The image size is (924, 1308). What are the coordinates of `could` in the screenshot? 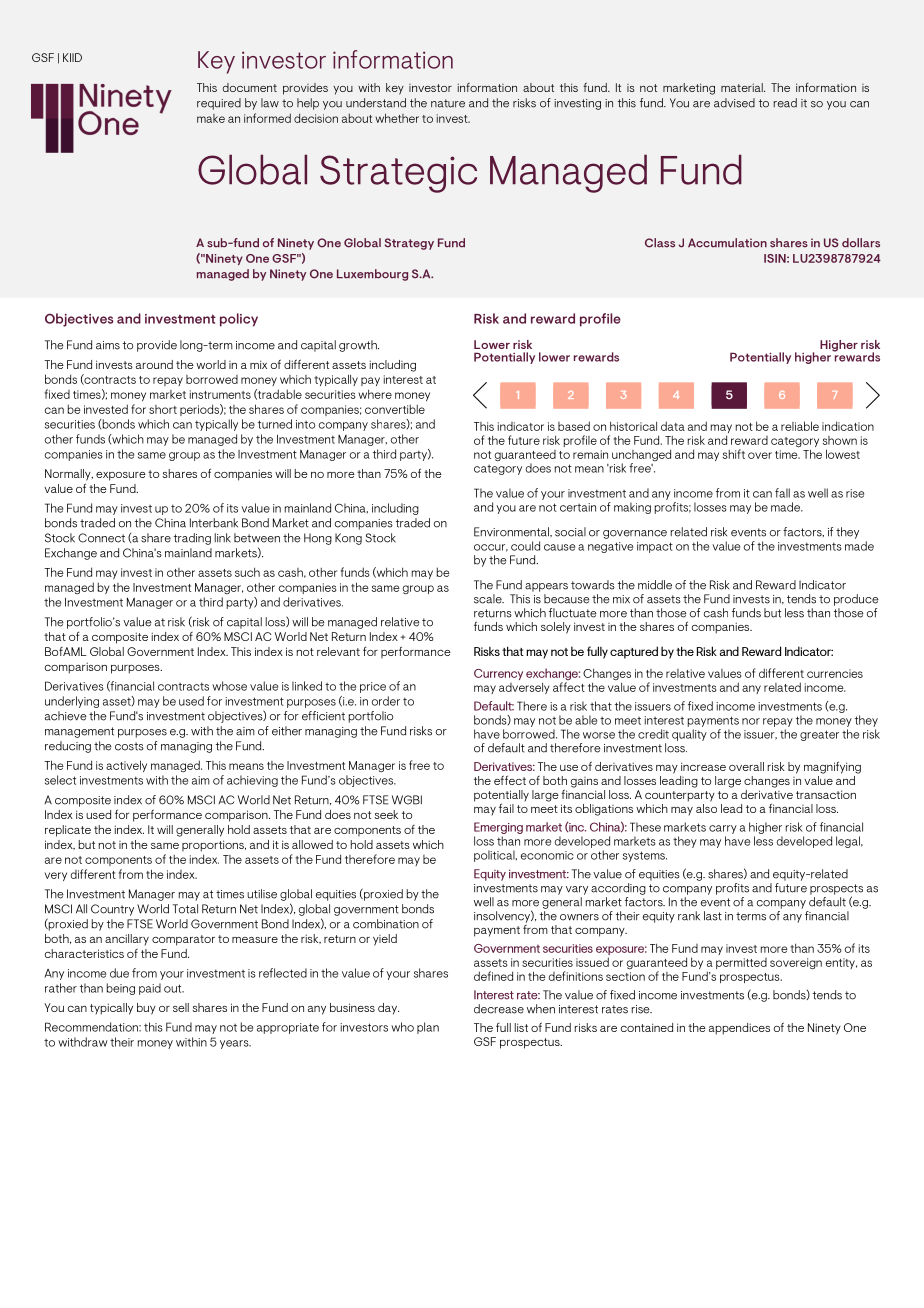 It's located at (525, 546).
